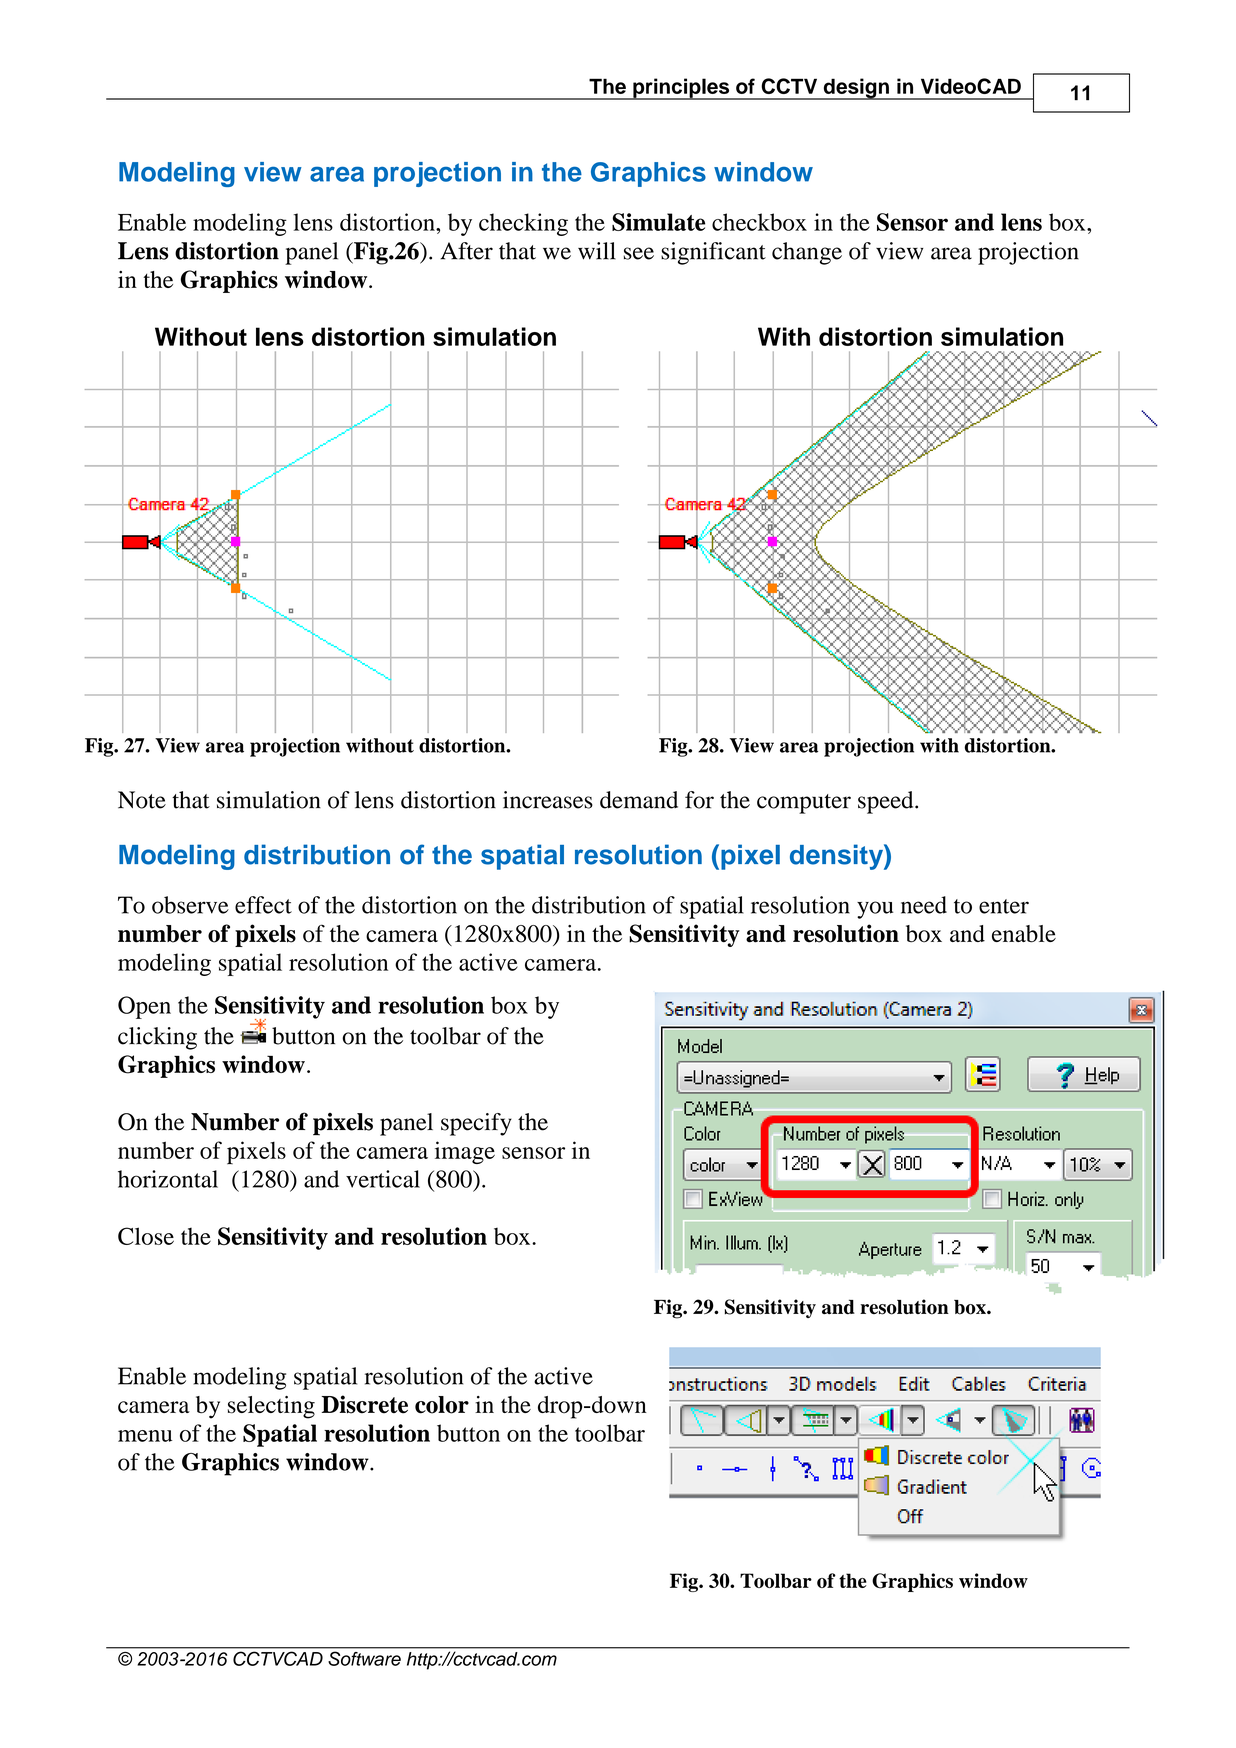 The image size is (1236, 1748). What do you see at coordinates (442, 1405) in the image?
I see `color` at bounding box center [442, 1405].
